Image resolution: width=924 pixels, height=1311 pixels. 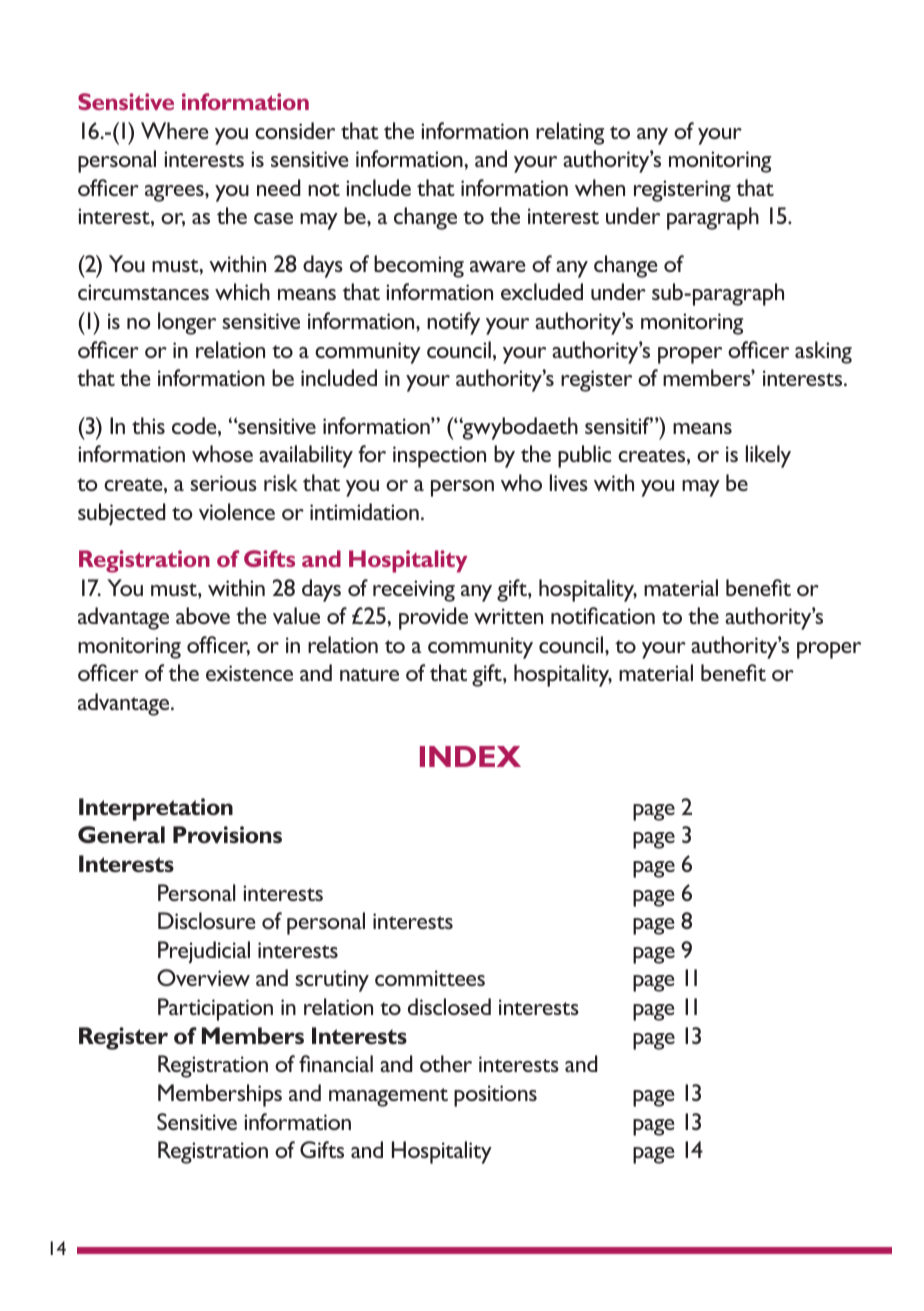 What do you see at coordinates (600, 187) in the screenshot?
I see `when` at bounding box center [600, 187].
